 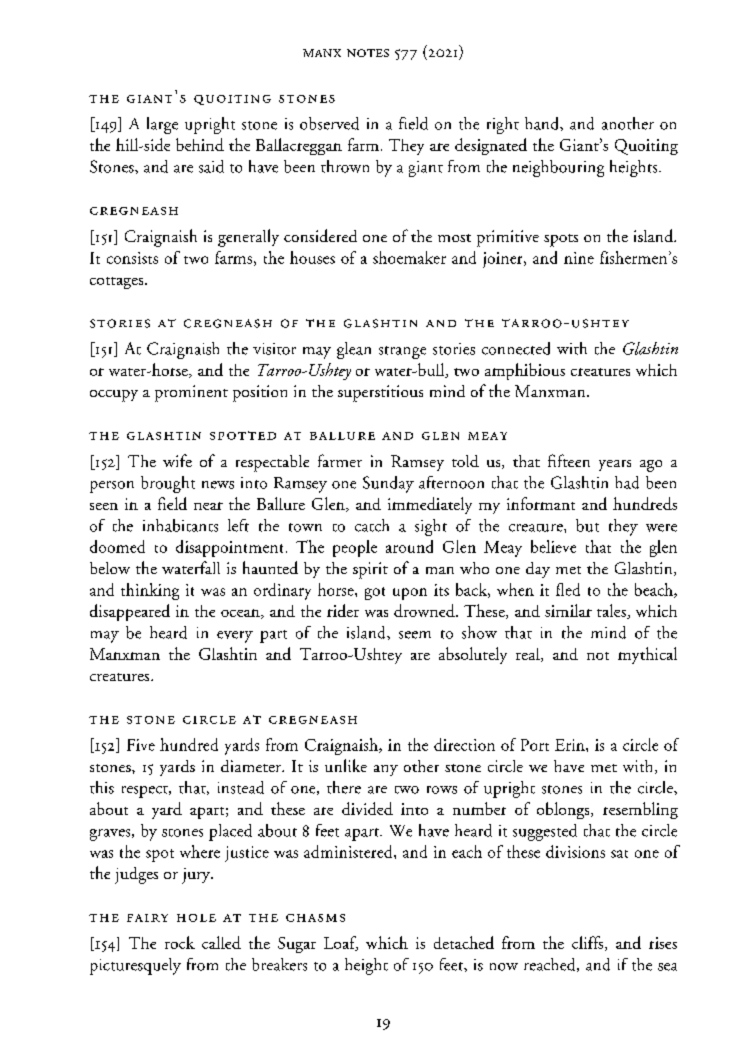 What do you see at coordinates (180, 942) in the screenshot?
I see `rock` at bounding box center [180, 942].
